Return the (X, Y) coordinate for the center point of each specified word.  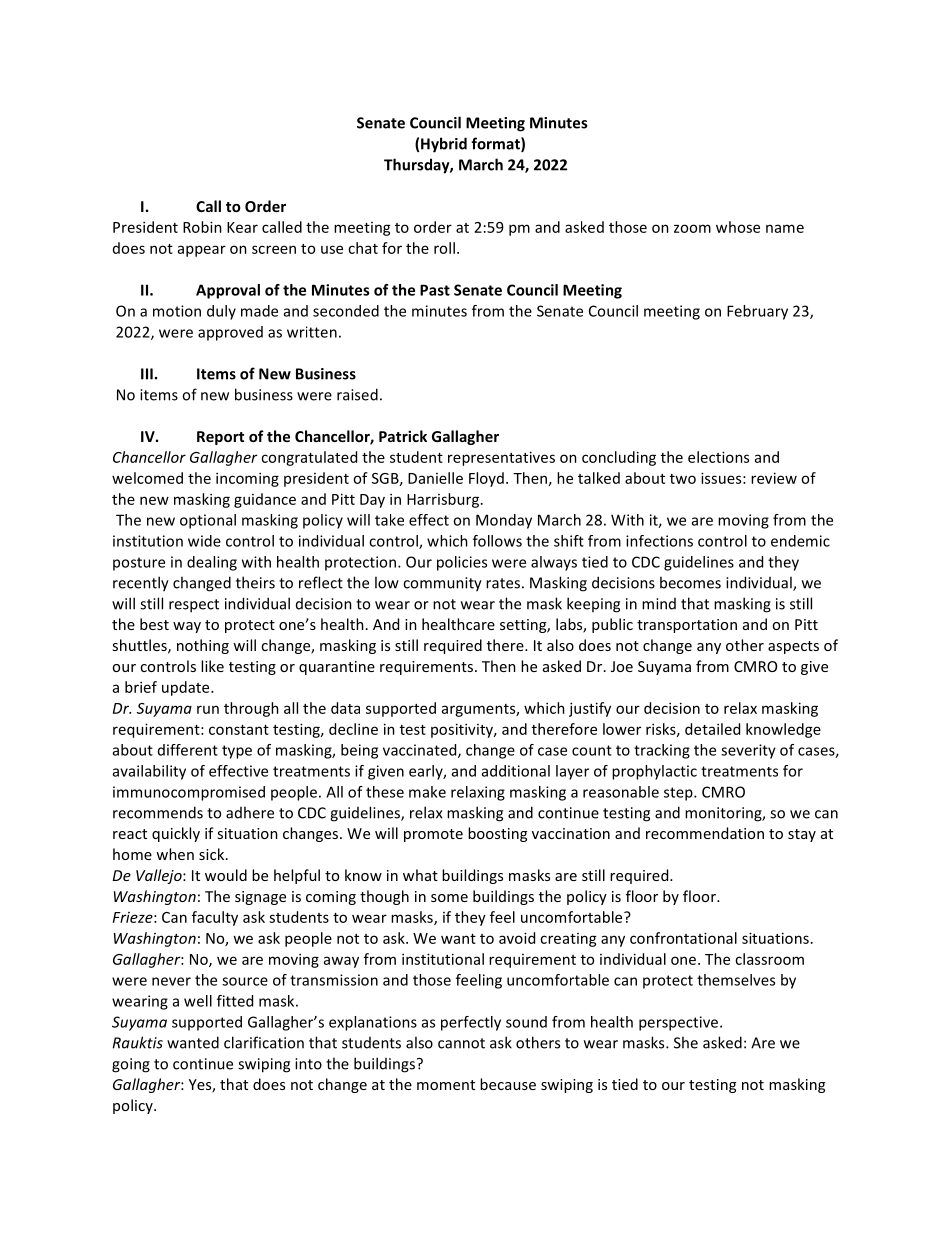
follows (497, 541)
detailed (712, 729)
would (226, 875)
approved (230, 333)
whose (738, 227)
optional (208, 521)
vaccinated (421, 751)
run (208, 709)
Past (435, 290)
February (757, 312)
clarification (264, 1042)
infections (659, 541)
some (449, 898)
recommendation (705, 833)
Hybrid (444, 145)
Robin (202, 227)
